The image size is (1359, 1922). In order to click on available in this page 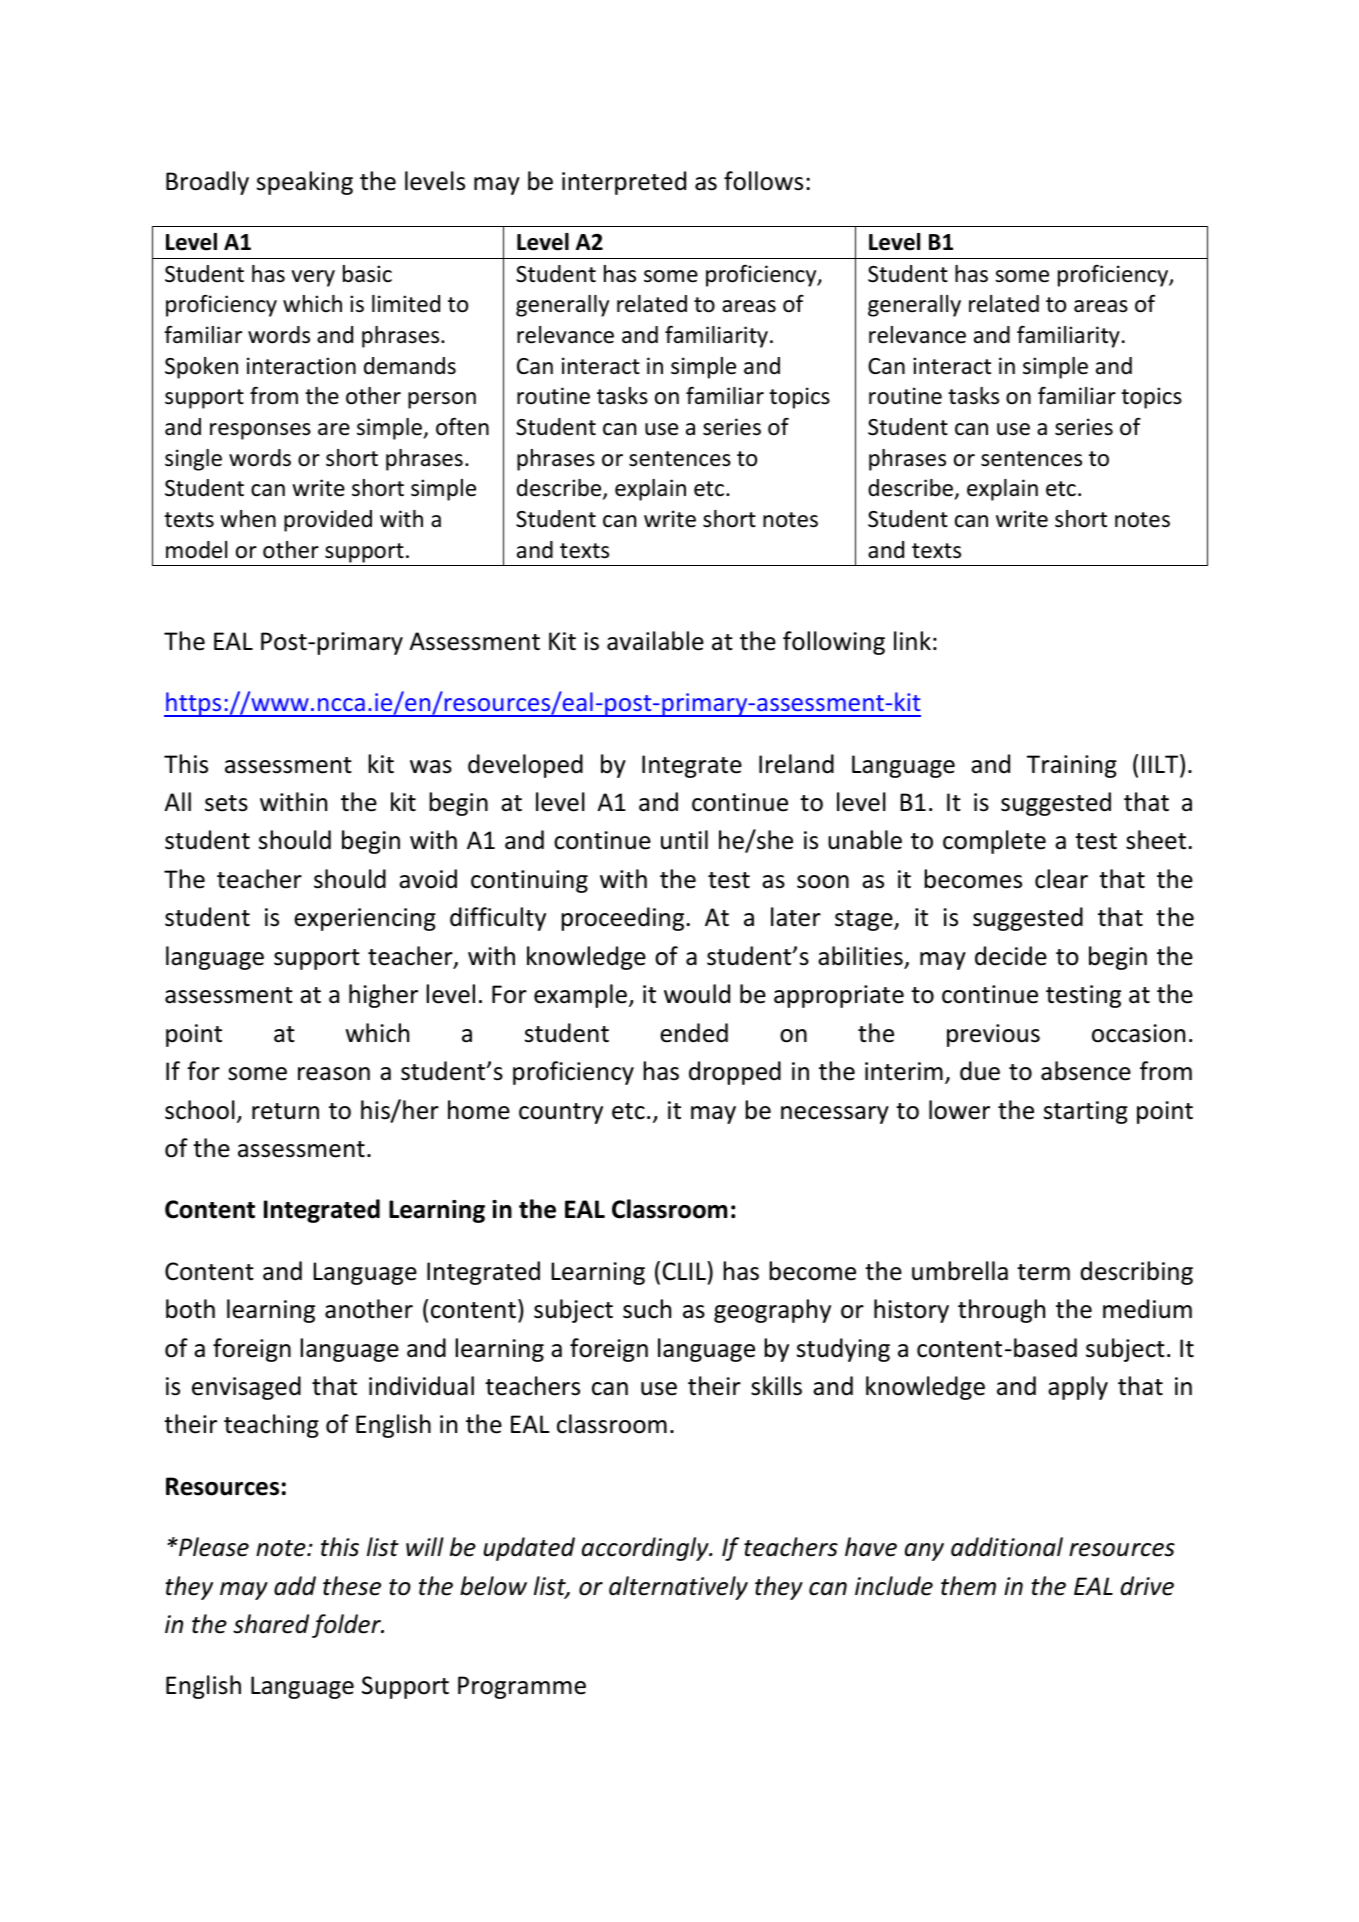, I will do `click(655, 641)`.
